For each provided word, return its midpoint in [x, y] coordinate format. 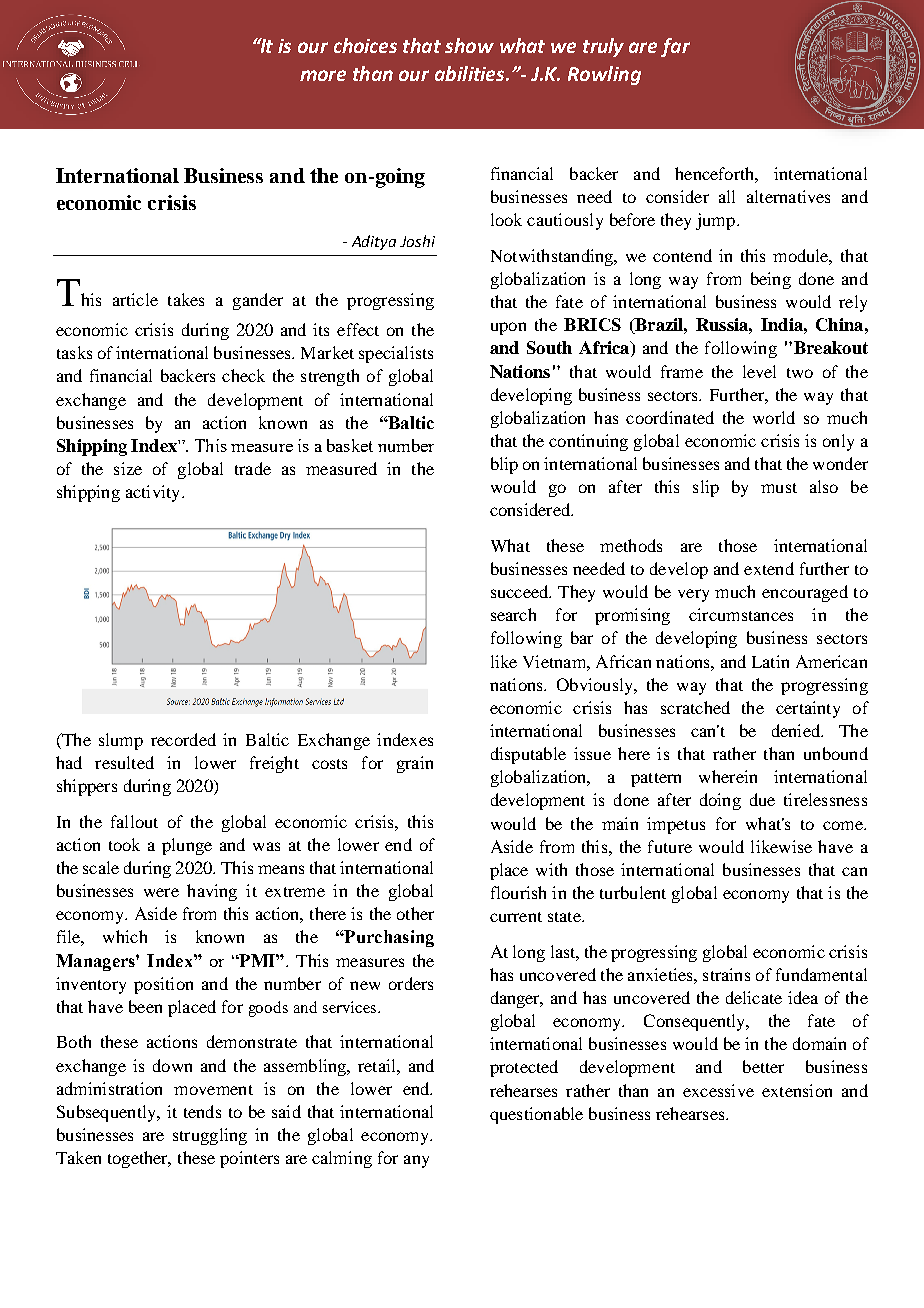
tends [202, 1111]
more [323, 75]
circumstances [741, 614]
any [416, 1161]
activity [154, 493]
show [469, 45]
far [675, 47]
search [513, 614]
